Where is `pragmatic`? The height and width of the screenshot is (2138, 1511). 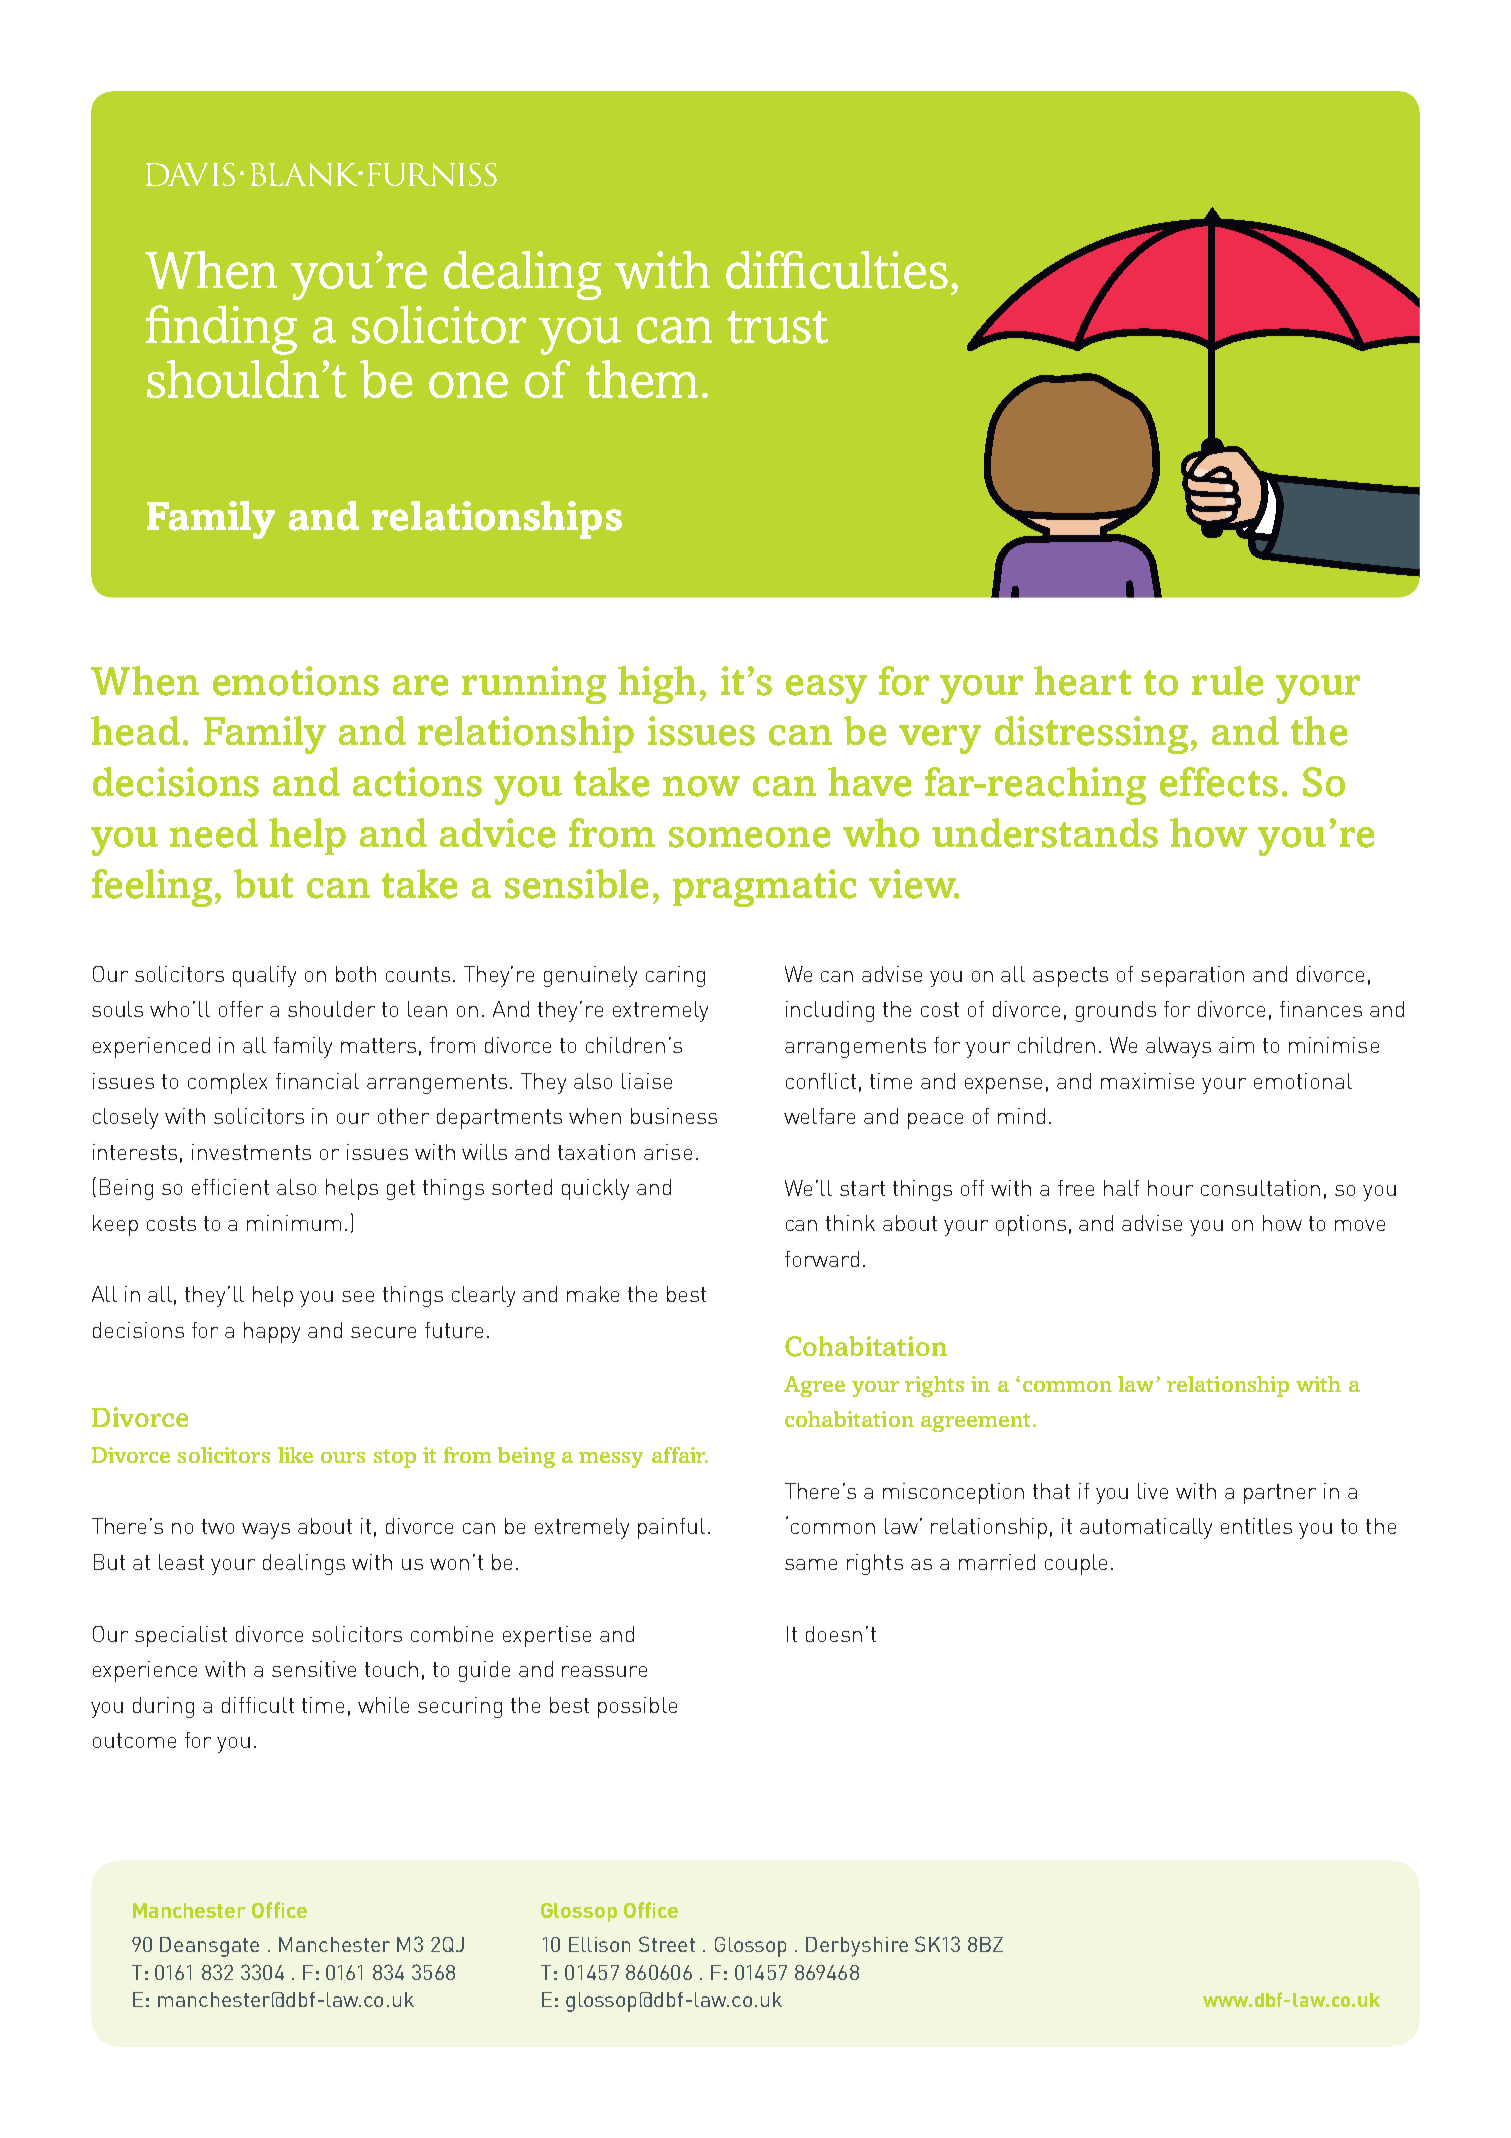
pragmatic is located at coordinates (764, 888).
